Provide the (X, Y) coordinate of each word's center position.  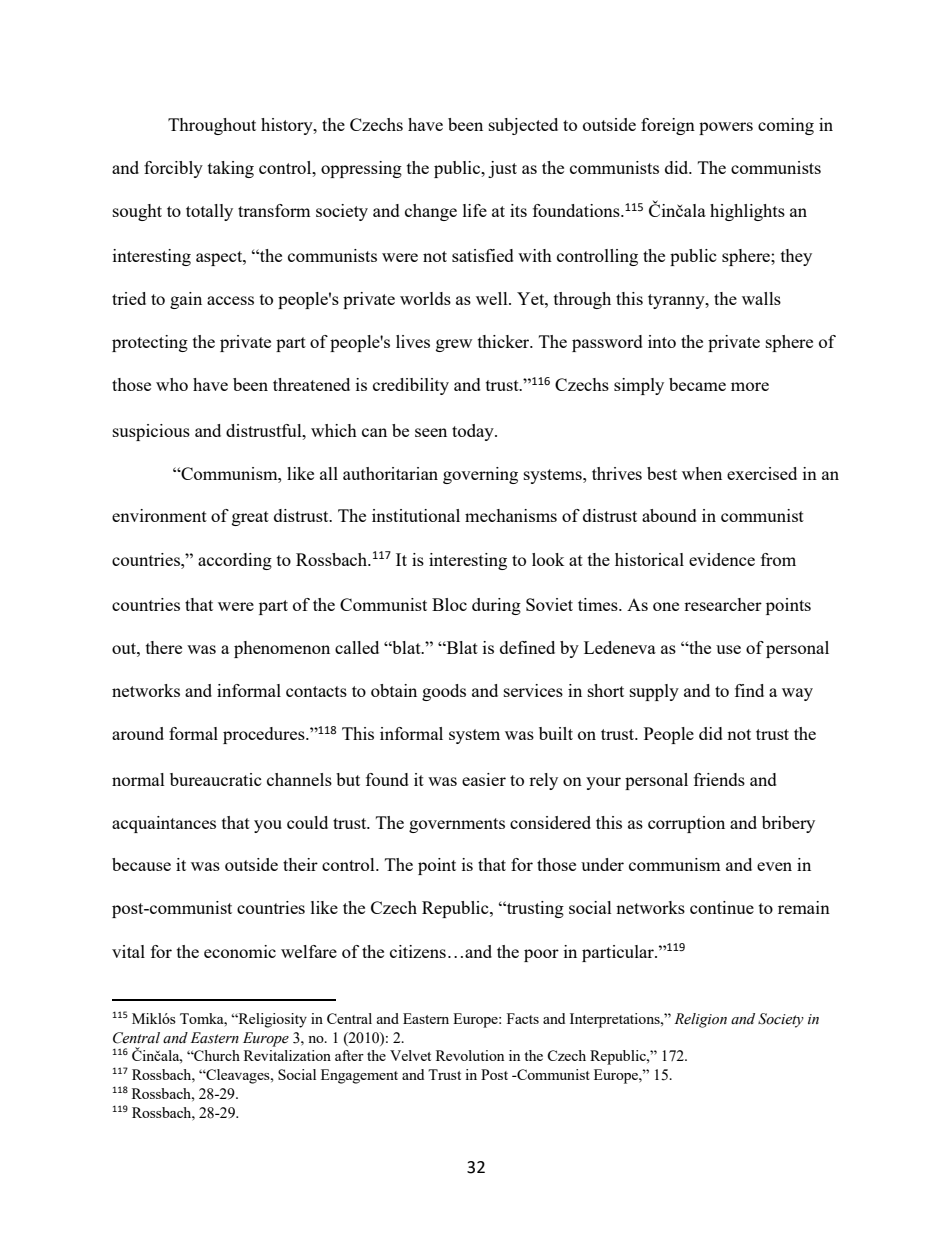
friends (719, 779)
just (502, 169)
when (702, 473)
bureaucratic (216, 779)
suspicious (151, 432)
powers (726, 128)
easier (484, 779)
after (349, 1055)
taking (231, 169)
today (474, 432)
